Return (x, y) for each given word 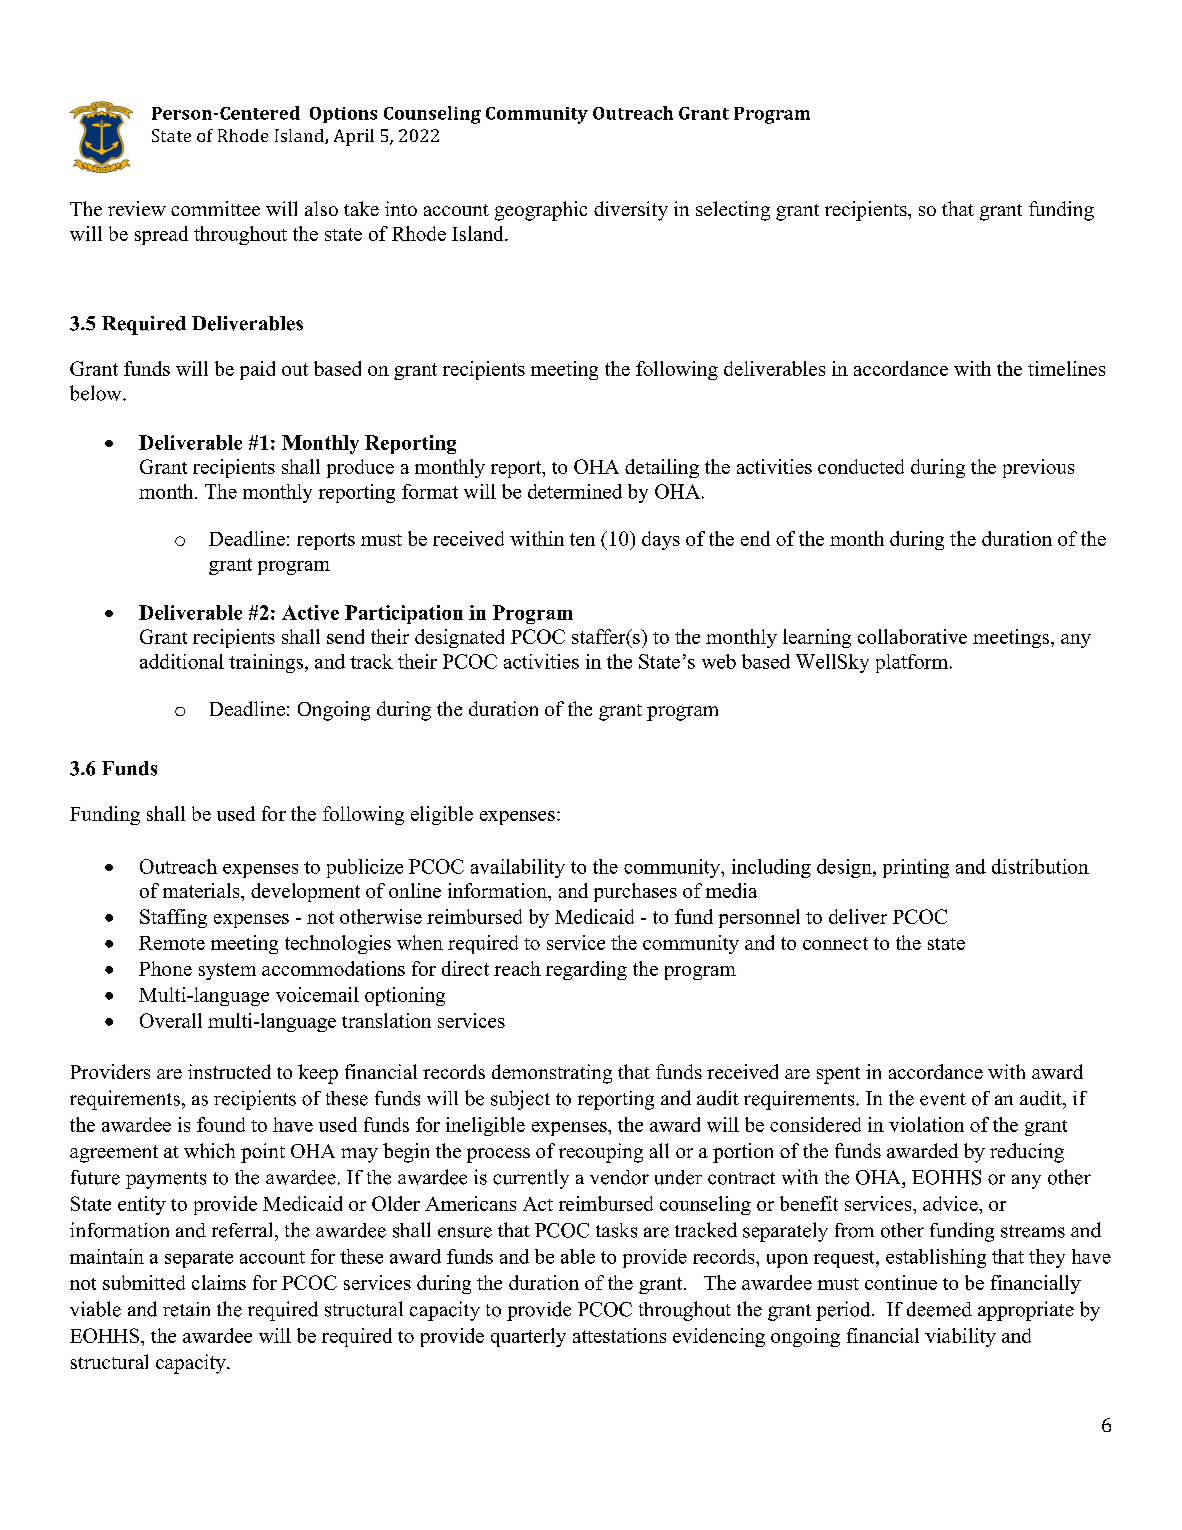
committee (215, 208)
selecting (733, 211)
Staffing (173, 918)
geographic (541, 211)
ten (582, 539)
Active (310, 612)
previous (1038, 468)
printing (916, 868)
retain (186, 1309)
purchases (635, 892)
